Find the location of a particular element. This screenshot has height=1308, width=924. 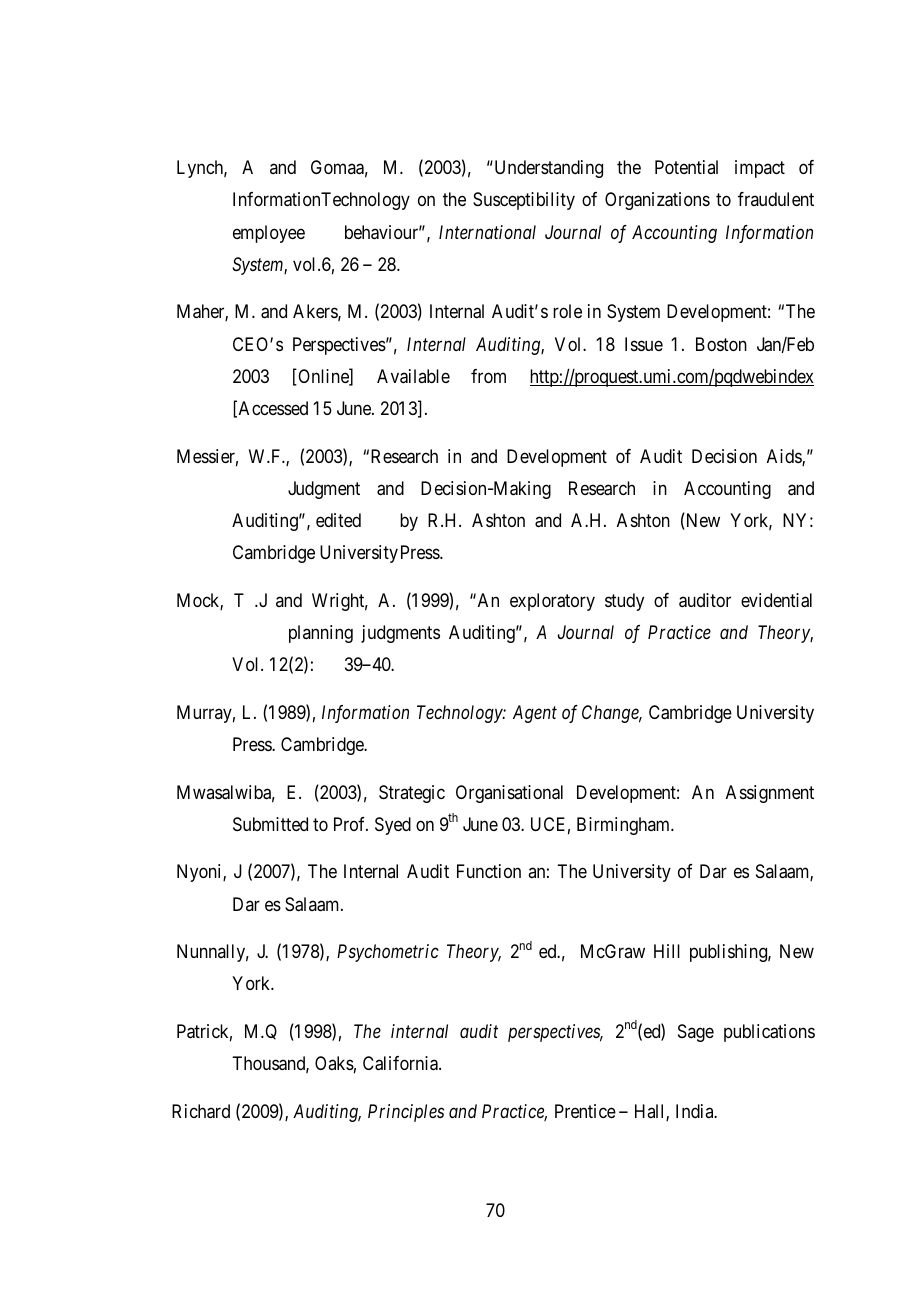

from is located at coordinates (488, 376).
